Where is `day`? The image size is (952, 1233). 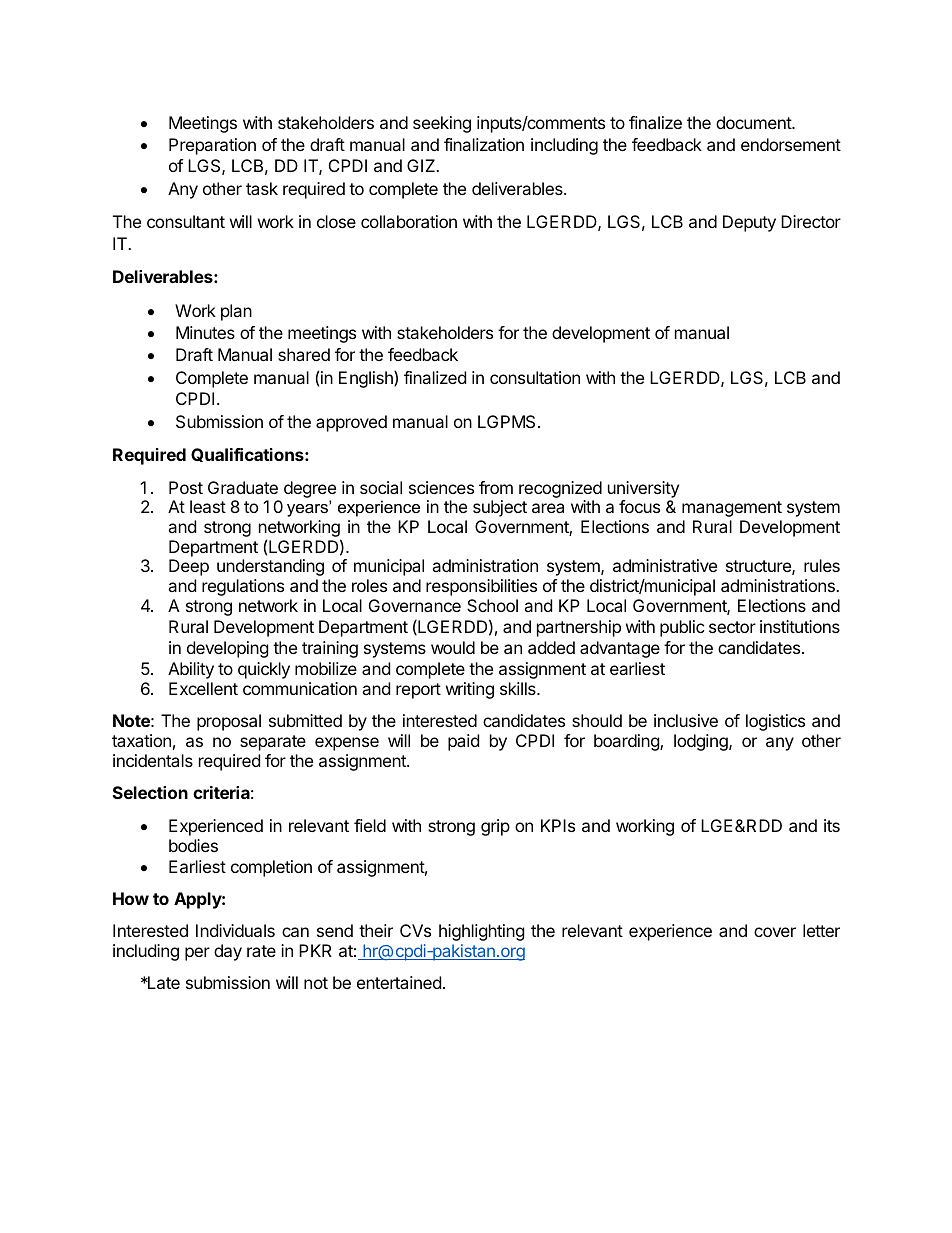
day is located at coordinates (228, 952).
